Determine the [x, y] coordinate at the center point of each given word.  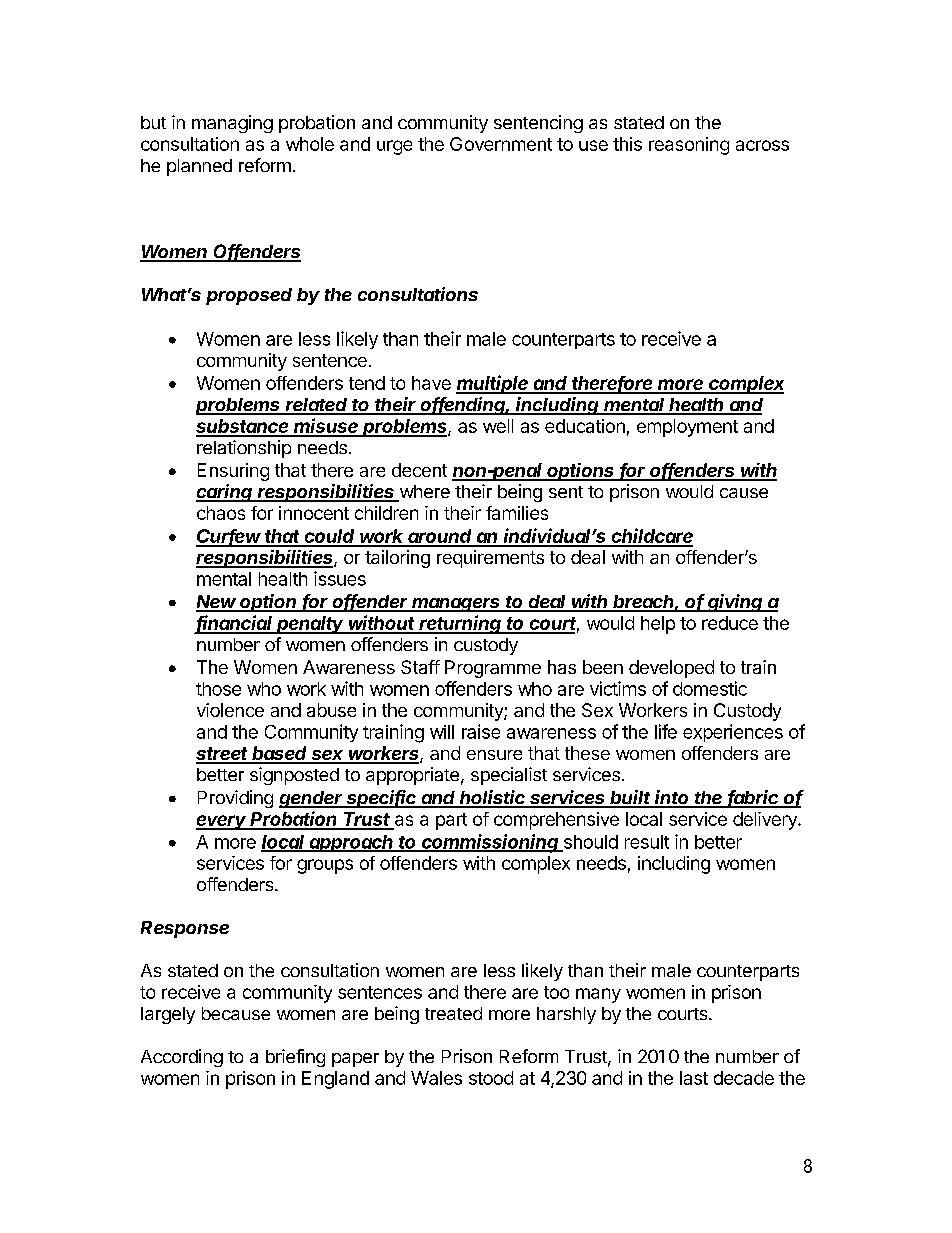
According [182, 1058]
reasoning [689, 146]
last [694, 1078]
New [217, 603]
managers [457, 605]
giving [736, 603]
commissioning [491, 843]
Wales [436, 1078]
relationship [244, 449]
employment [687, 428]
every [222, 822]
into [672, 798]
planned [199, 167]
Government [501, 144]
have [431, 383]
